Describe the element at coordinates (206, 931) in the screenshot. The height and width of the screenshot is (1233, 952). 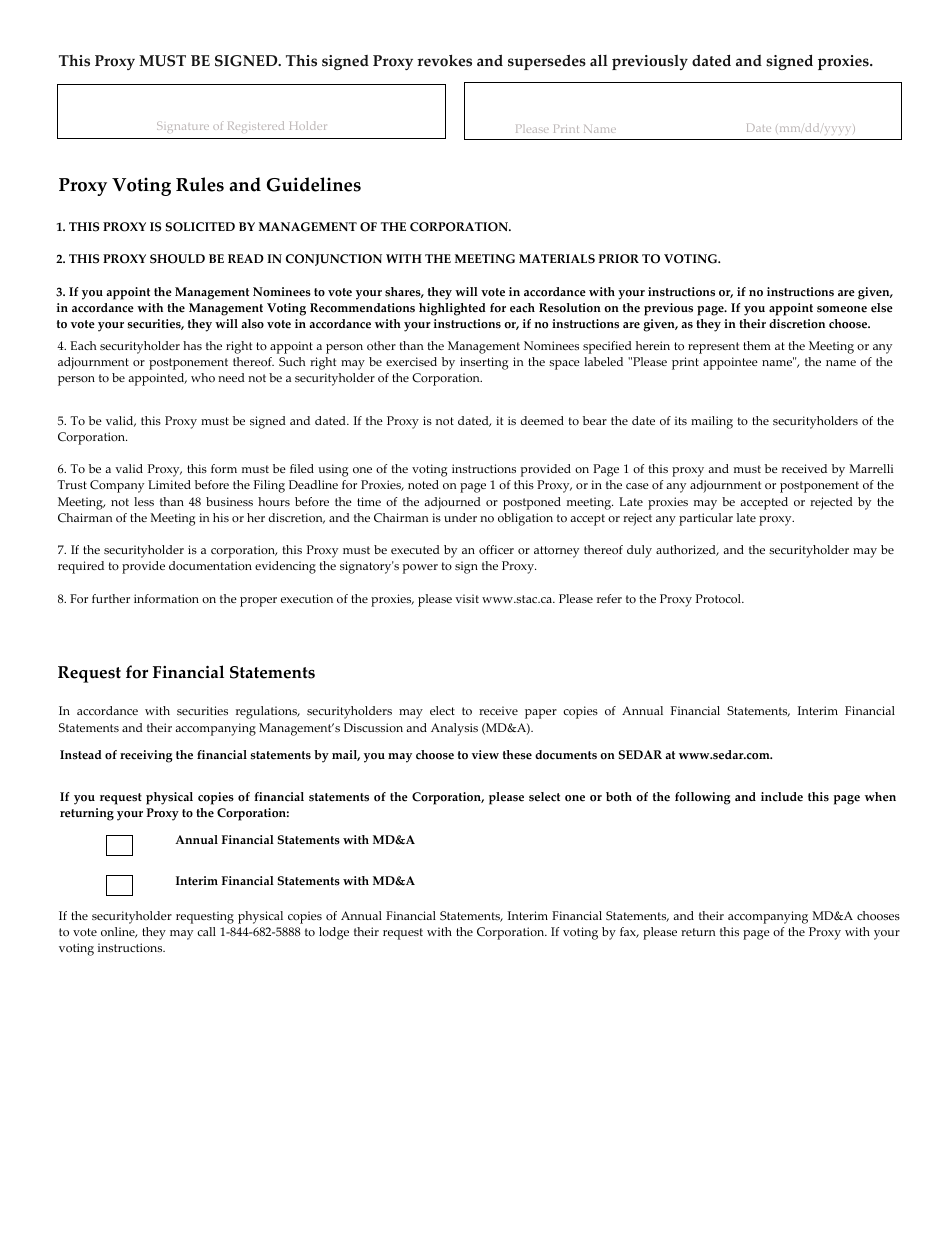
I see `call` at that location.
